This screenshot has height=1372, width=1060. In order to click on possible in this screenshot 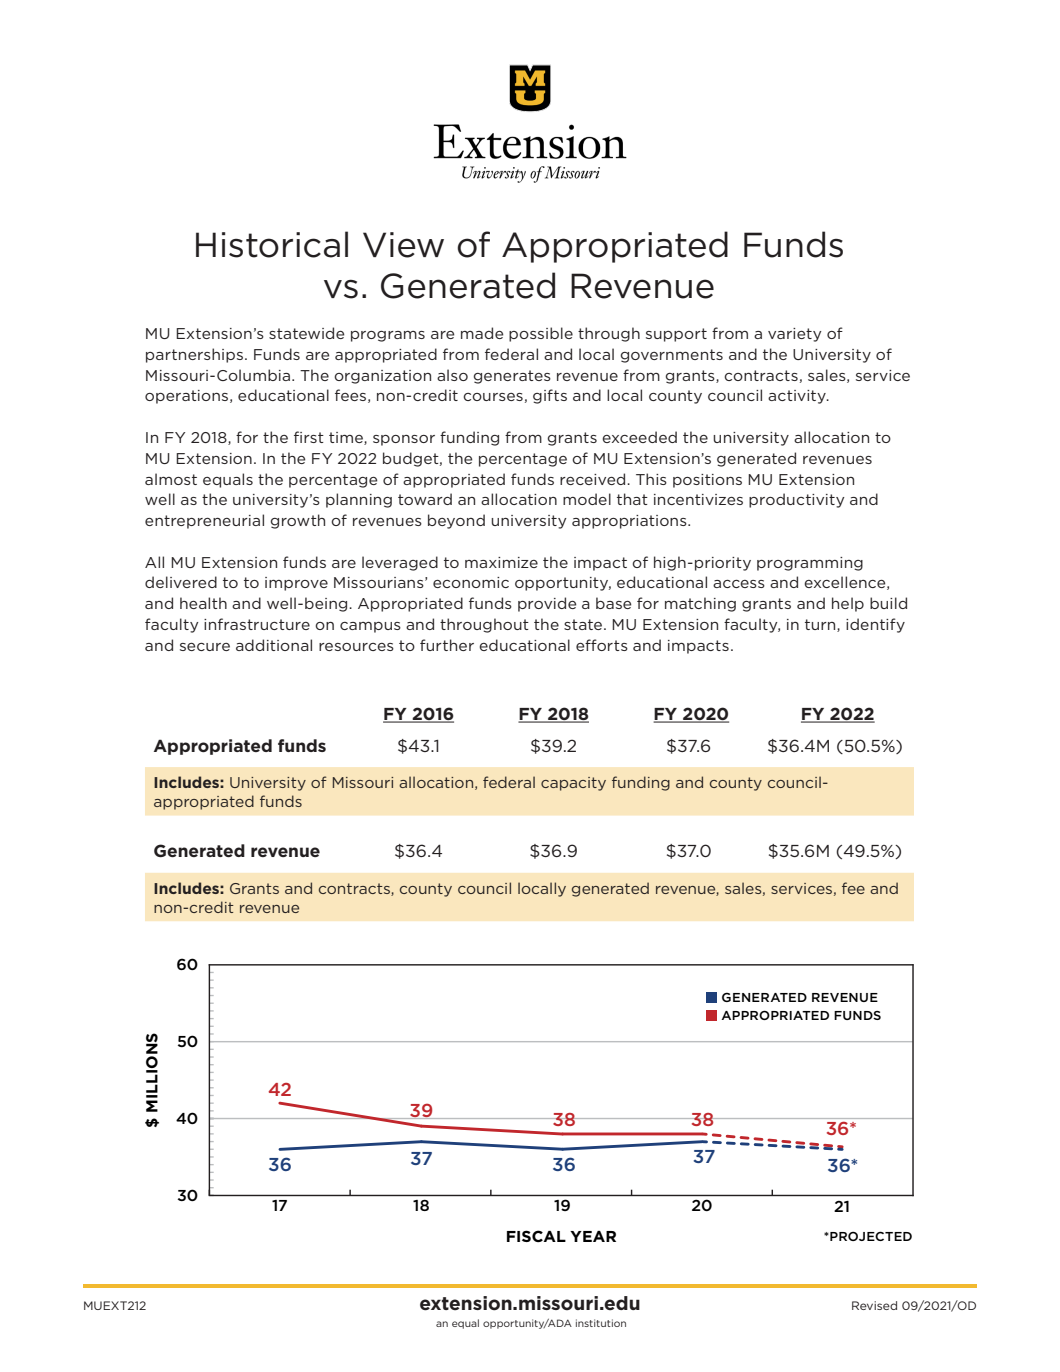, I will do `click(541, 334)`.
